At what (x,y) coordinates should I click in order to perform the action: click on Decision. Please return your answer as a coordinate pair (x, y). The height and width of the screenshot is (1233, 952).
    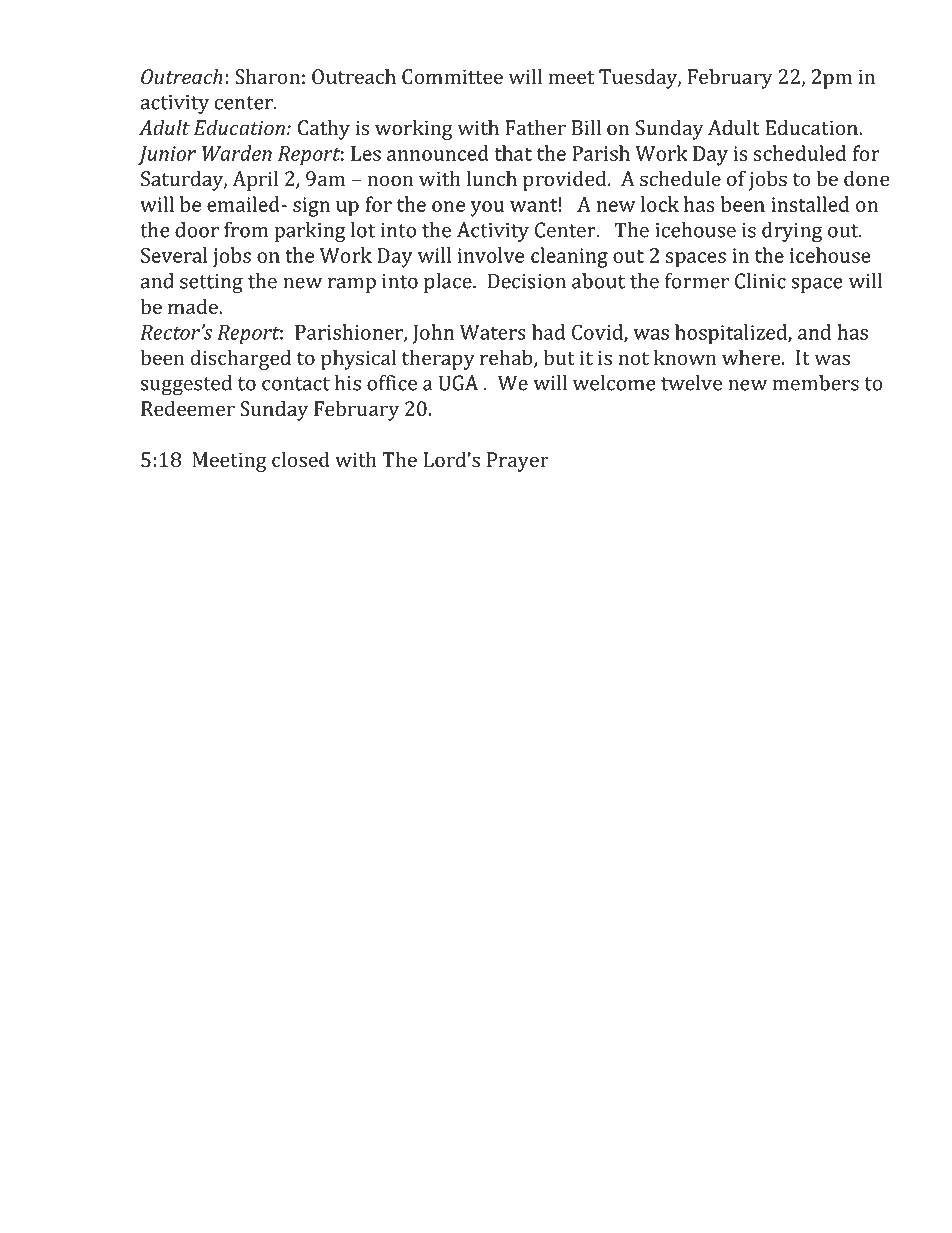
    Looking at the image, I should click on (527, 281).
